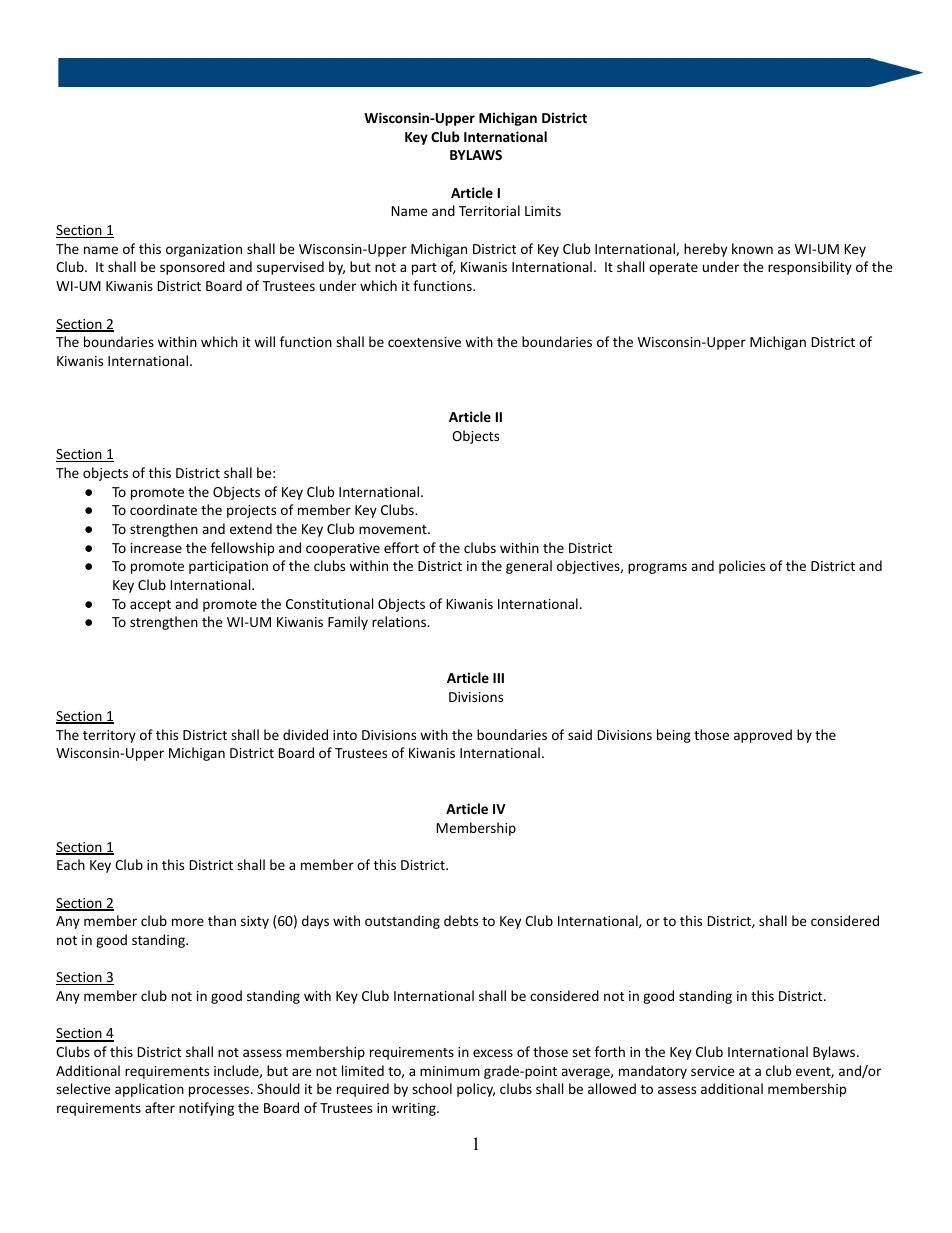 The height and width of the screenshot is (1233, 952). I want to click on into, so click(345, 735).
